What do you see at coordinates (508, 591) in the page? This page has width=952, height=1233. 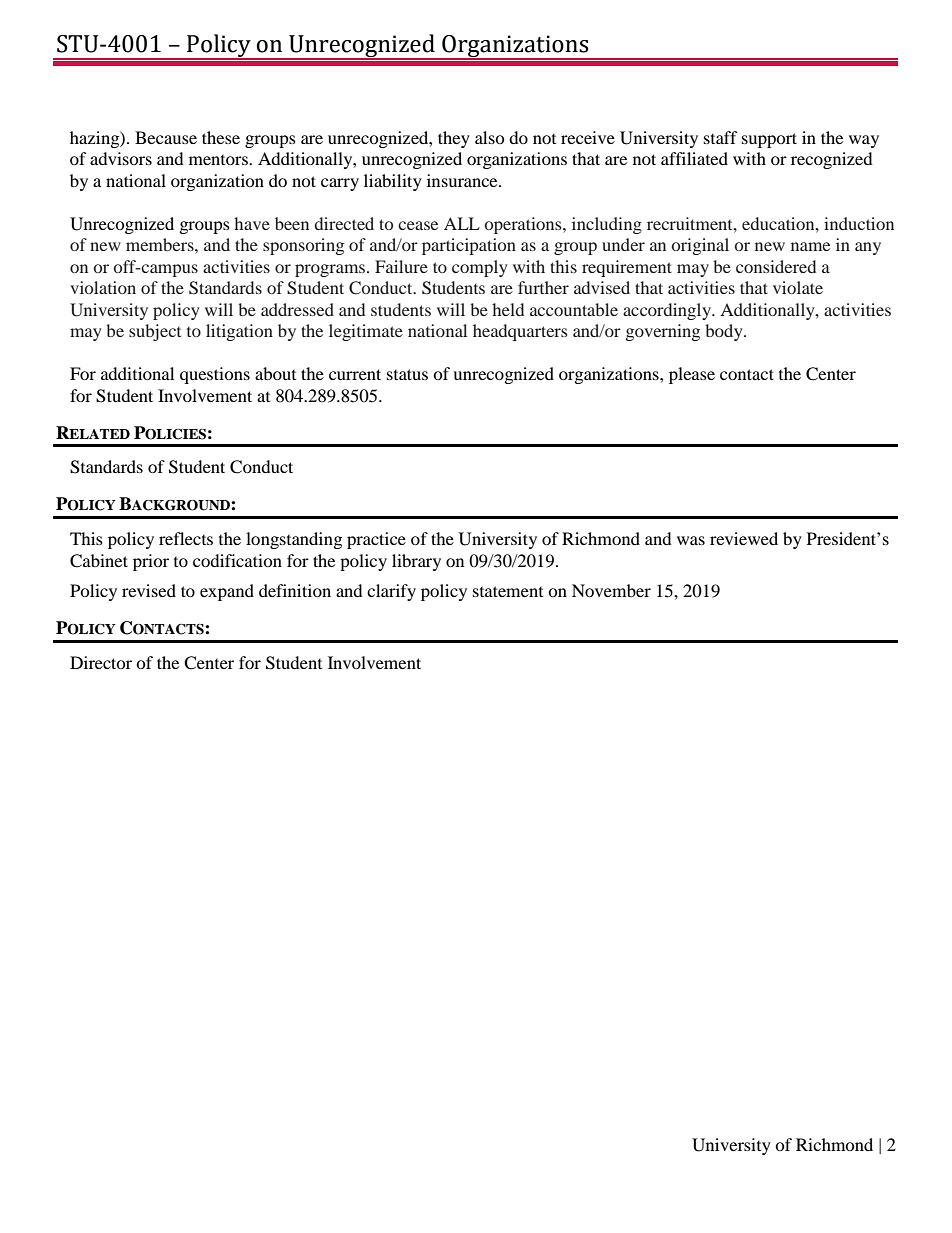 I see `statement` at bounding box center [508, 591].
